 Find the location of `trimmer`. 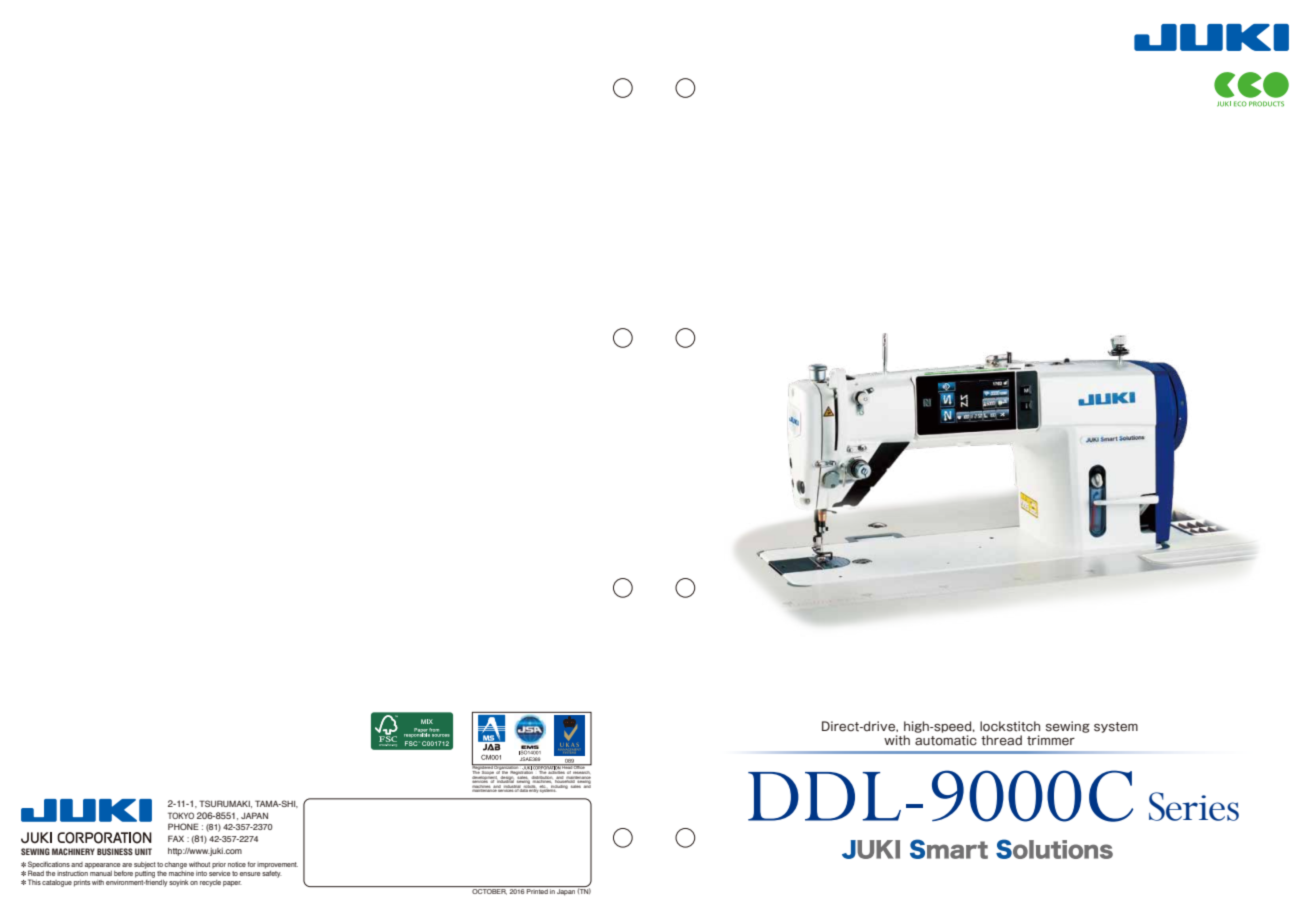

trimmer is located at coordinates (1051, 740).
